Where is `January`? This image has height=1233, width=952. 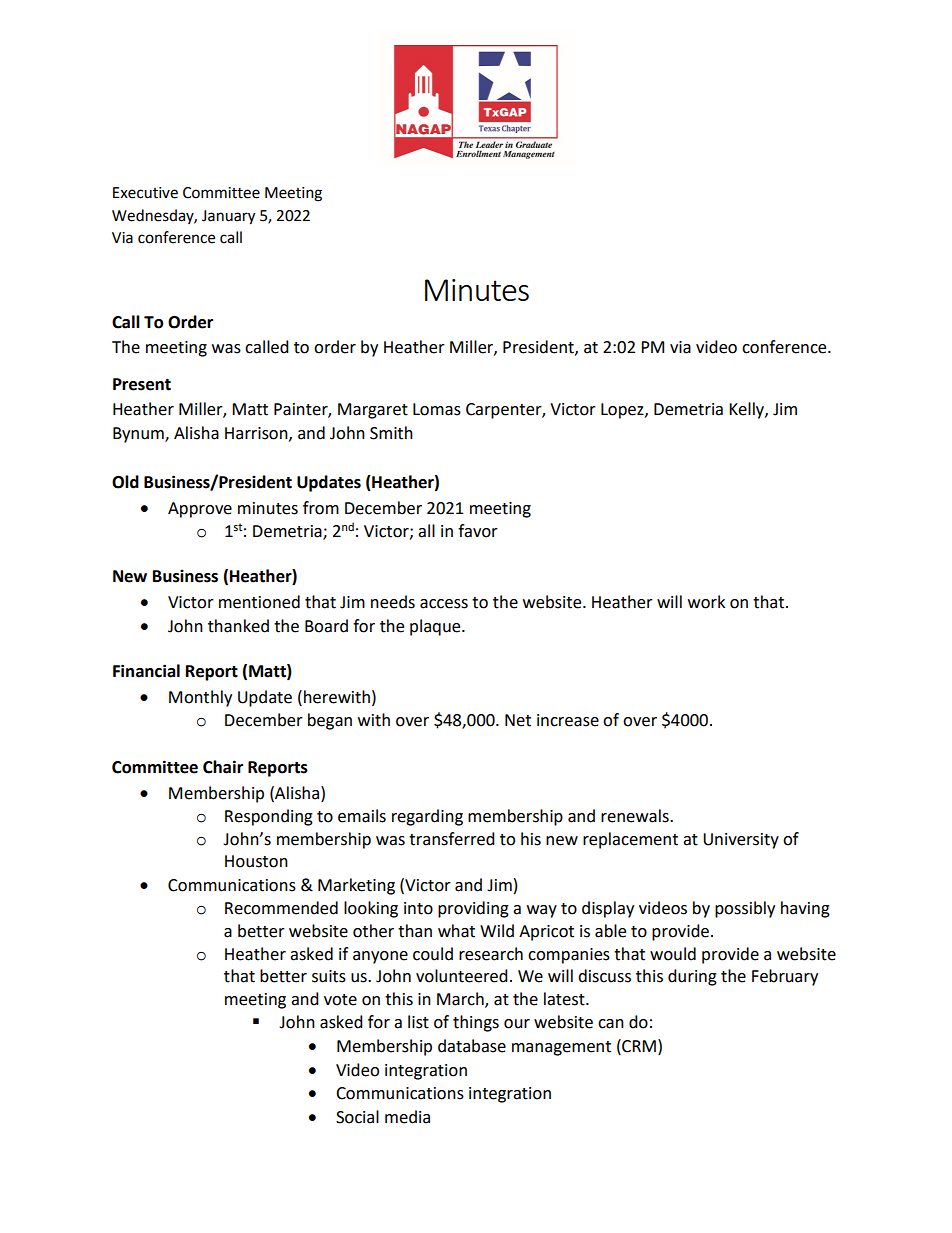 January is located at coordinates (228, 217).
